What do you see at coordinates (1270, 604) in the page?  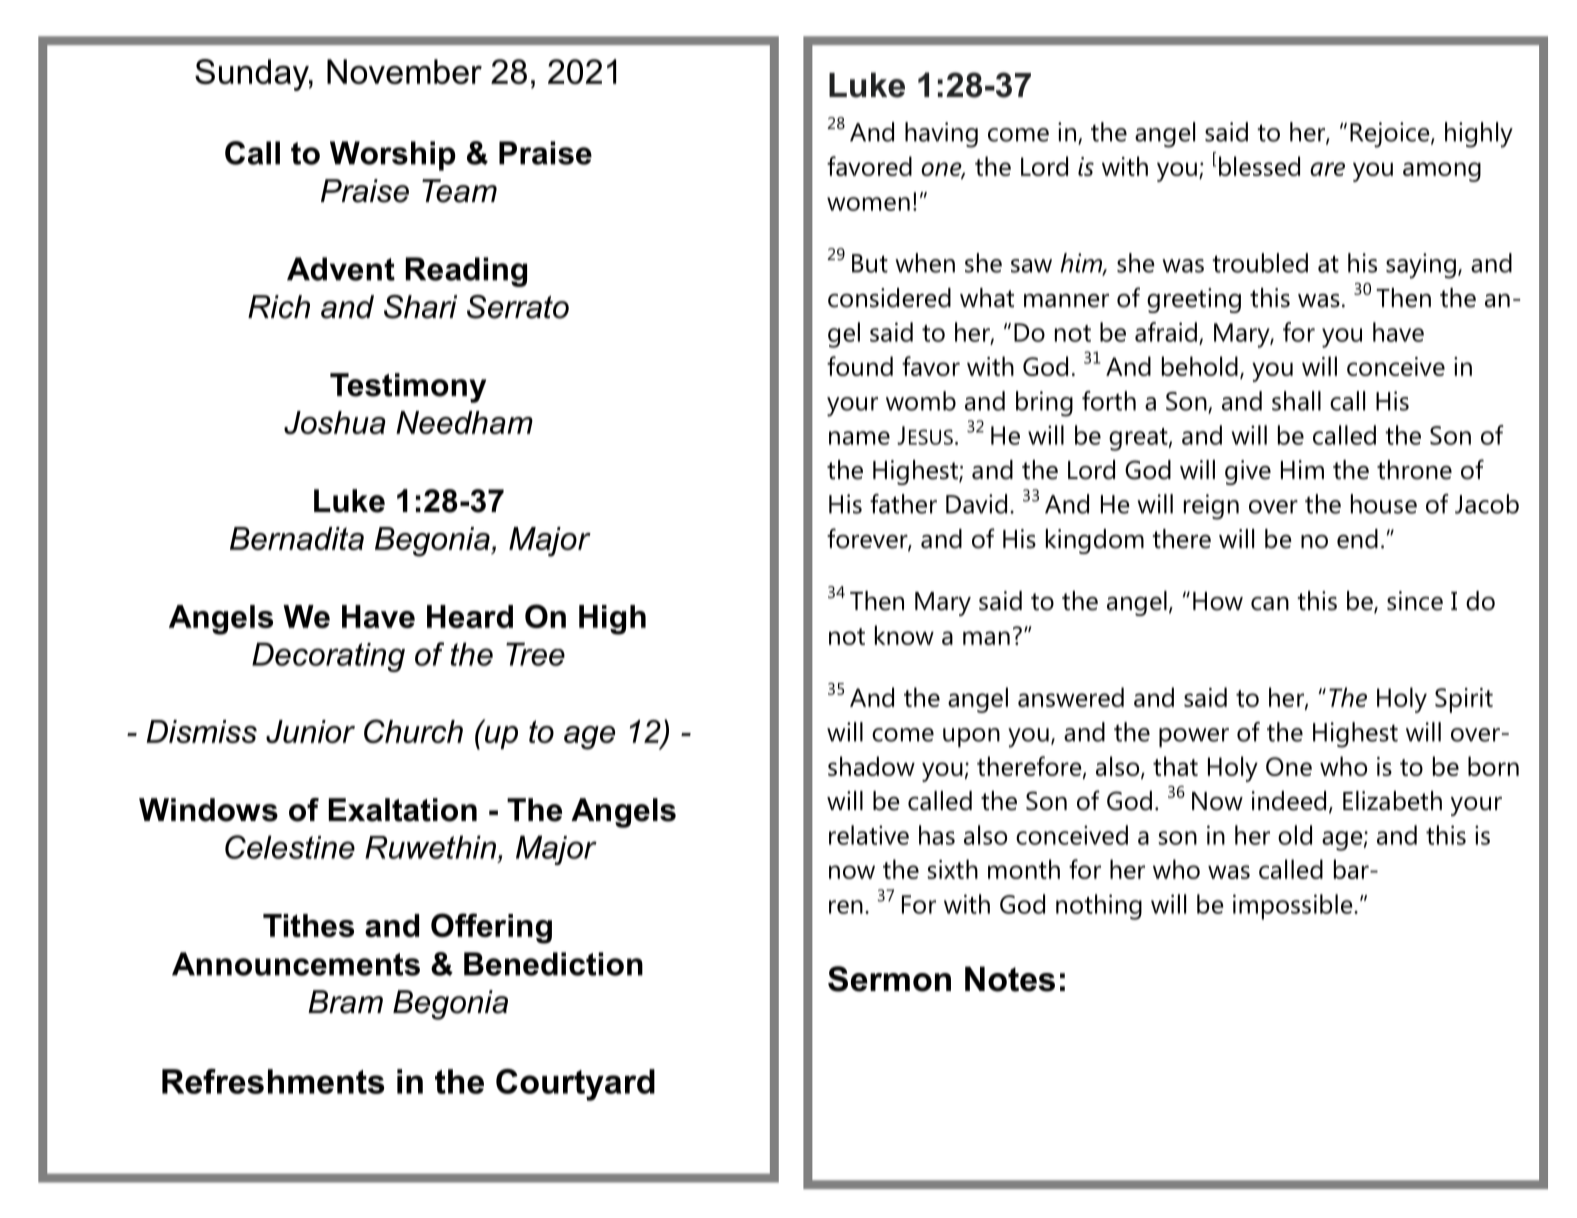 I see `can` at bounding box center [1270, 604].
